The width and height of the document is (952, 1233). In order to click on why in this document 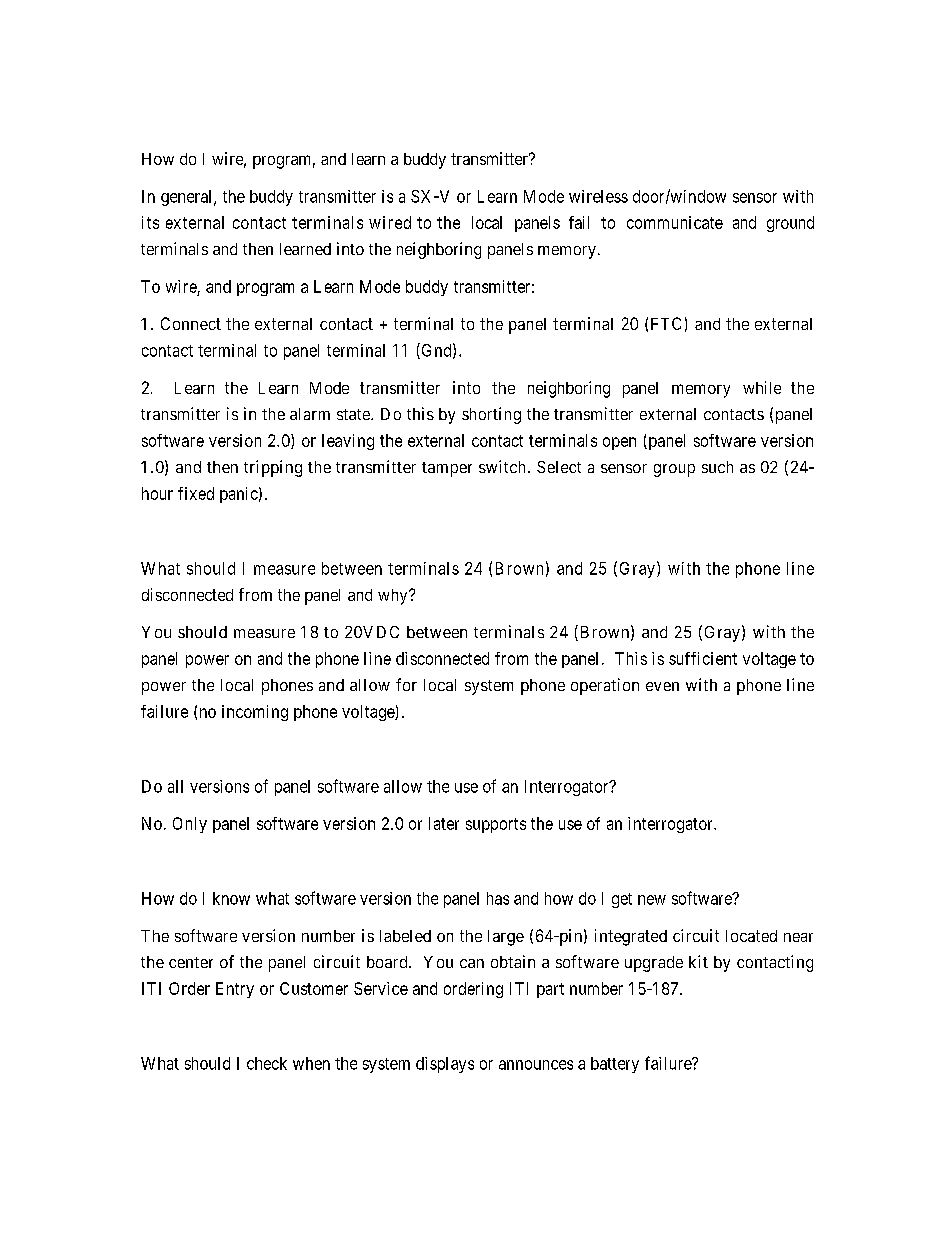, I will do `click(394, 597)`.
